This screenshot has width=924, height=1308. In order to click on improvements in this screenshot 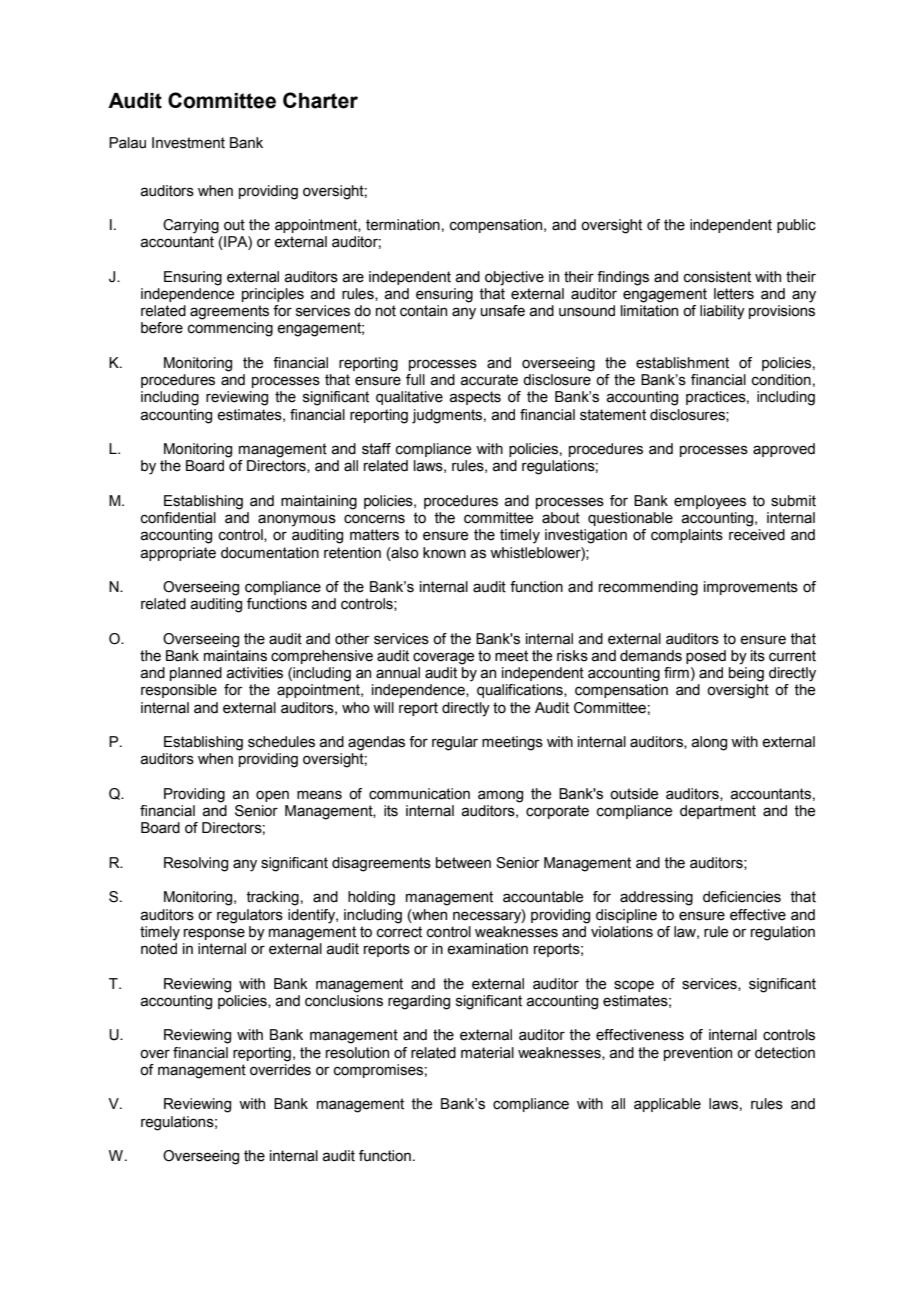, I will do `click(751, 588)`.
